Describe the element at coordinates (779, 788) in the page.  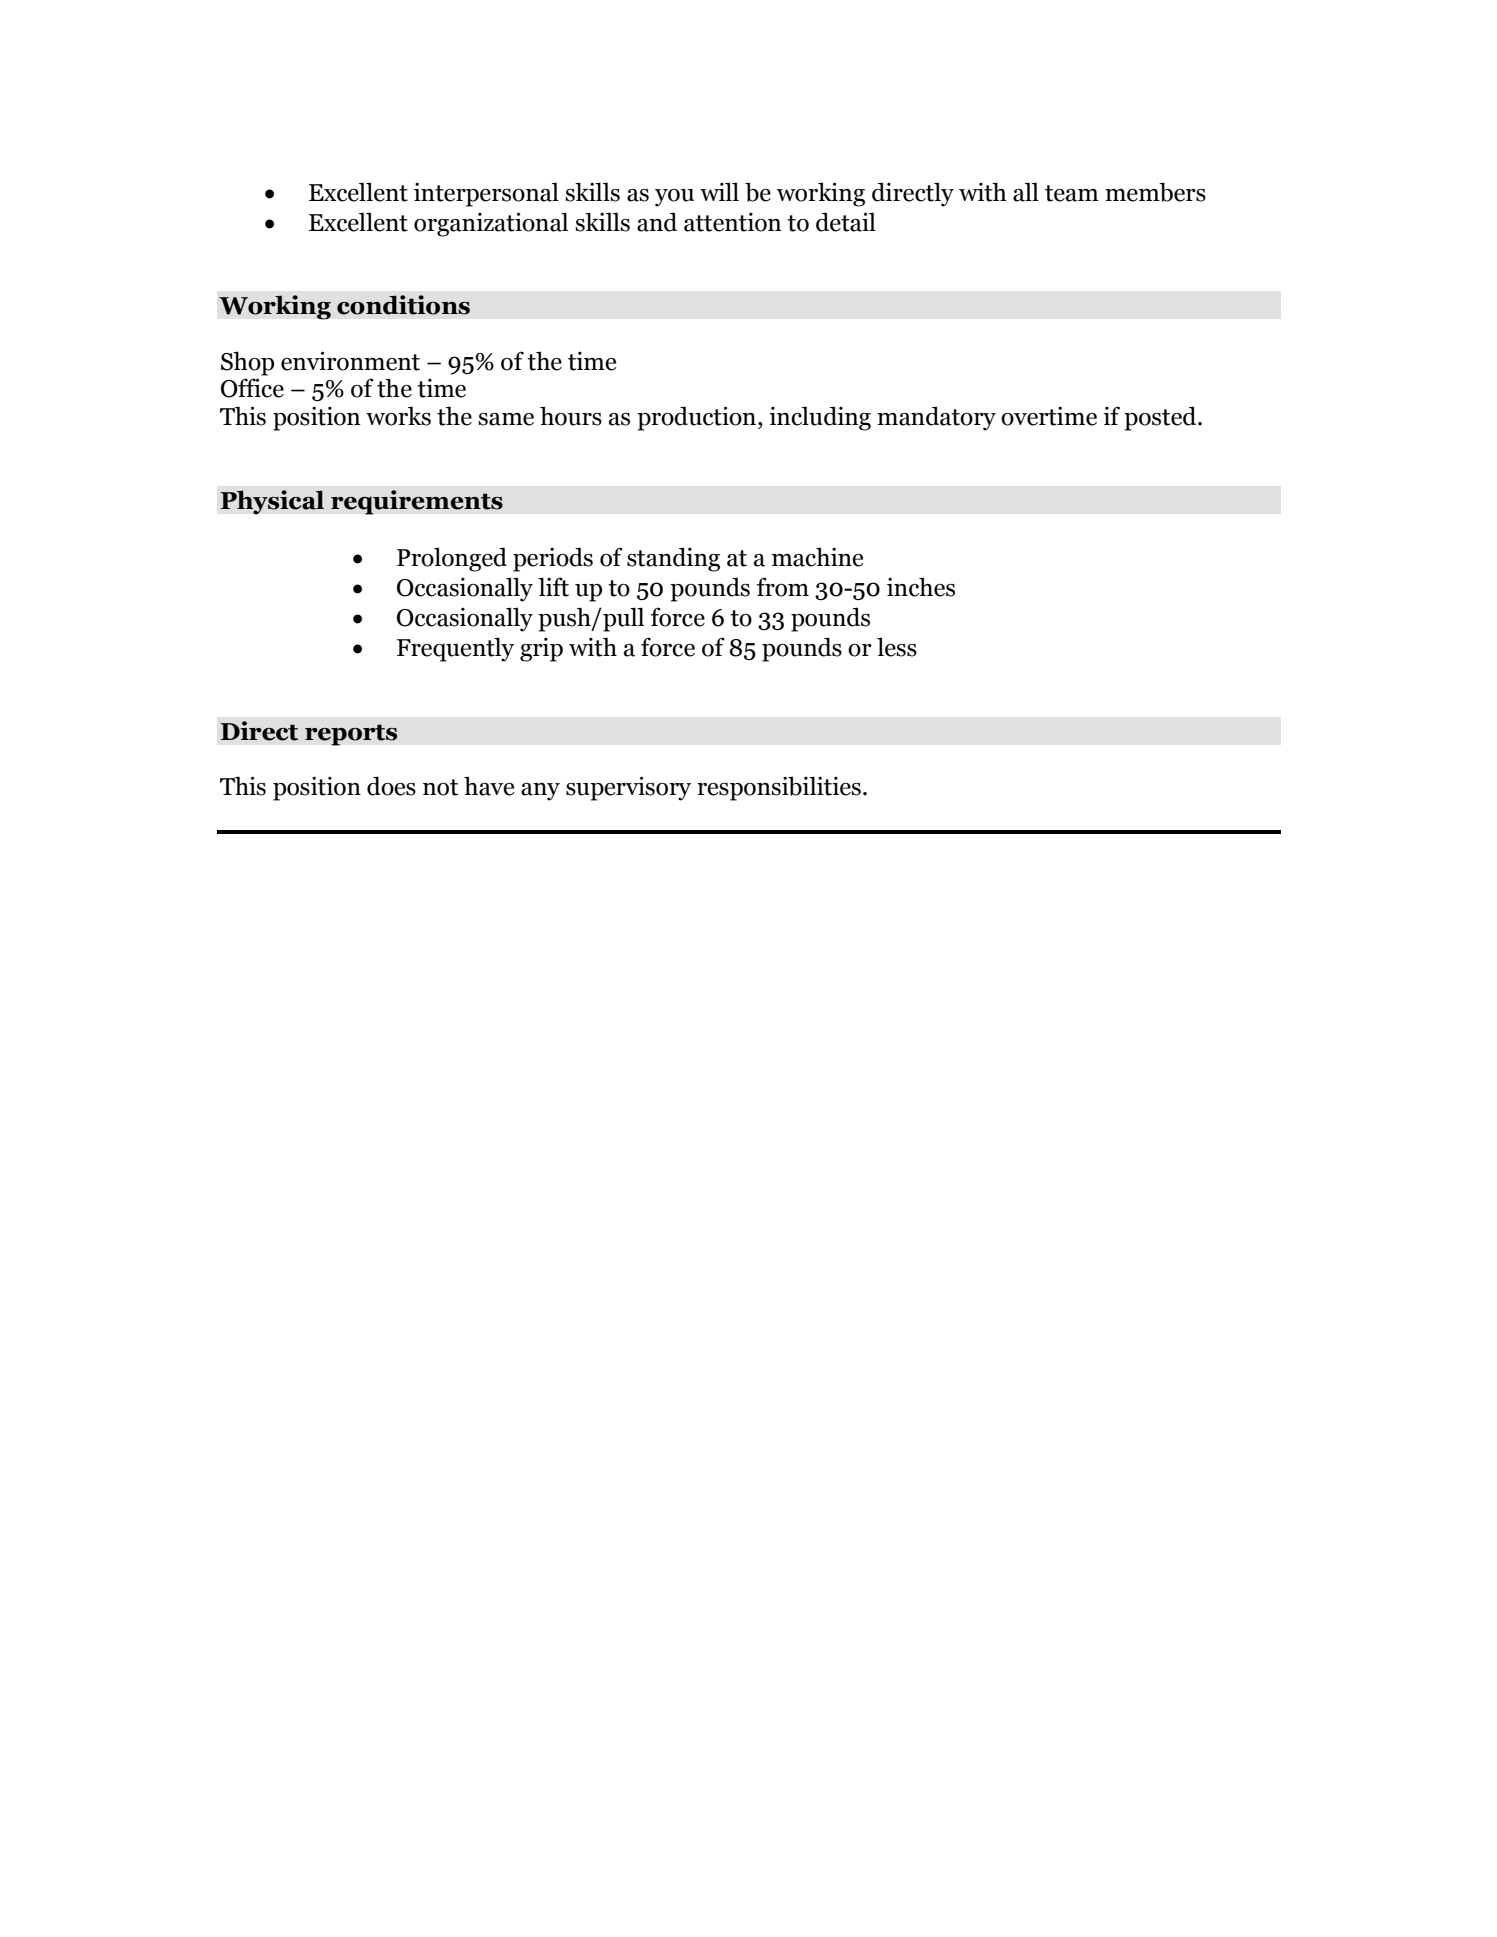
I see `responsibilities` at that location.
